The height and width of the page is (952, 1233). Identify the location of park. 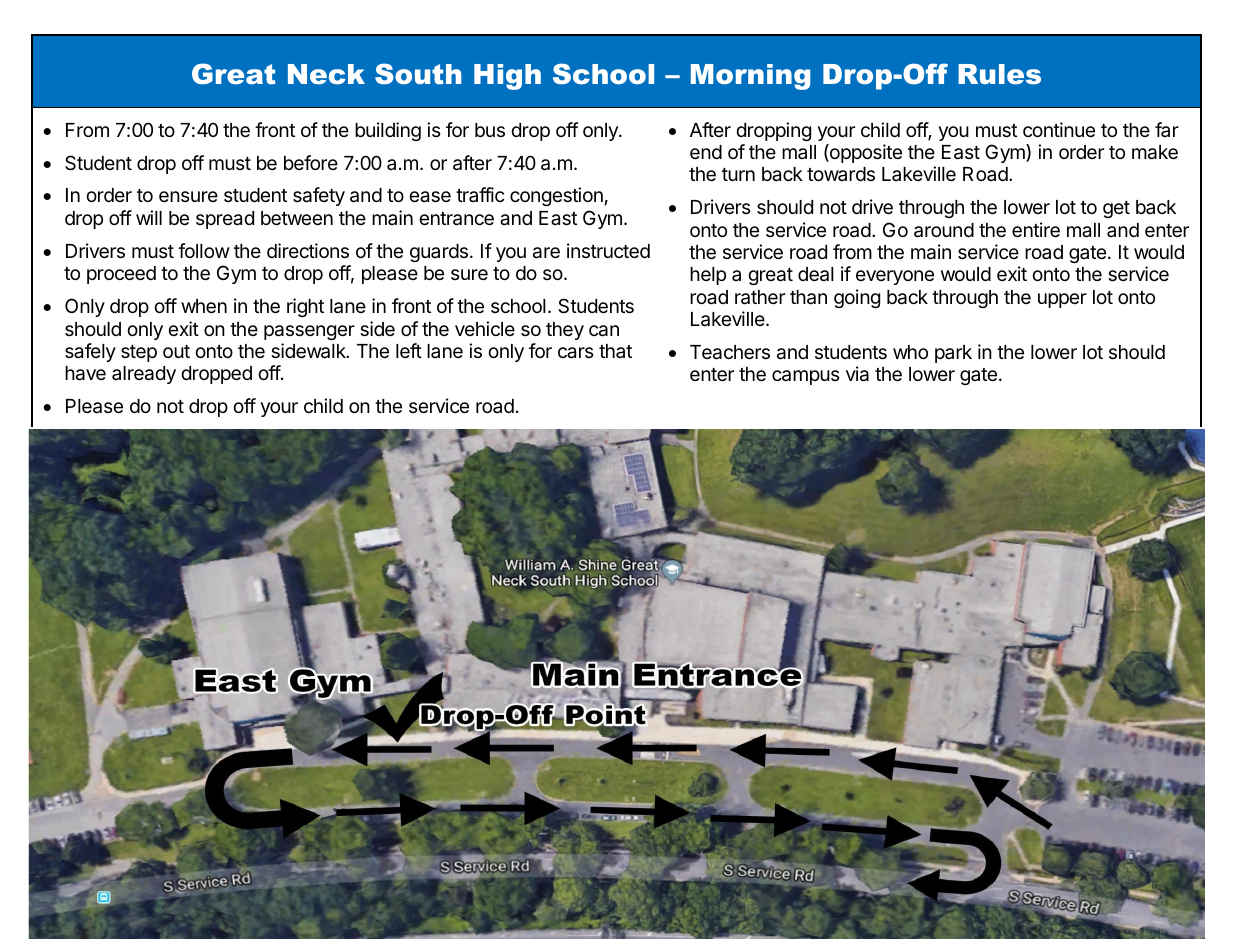
(953, 354).
